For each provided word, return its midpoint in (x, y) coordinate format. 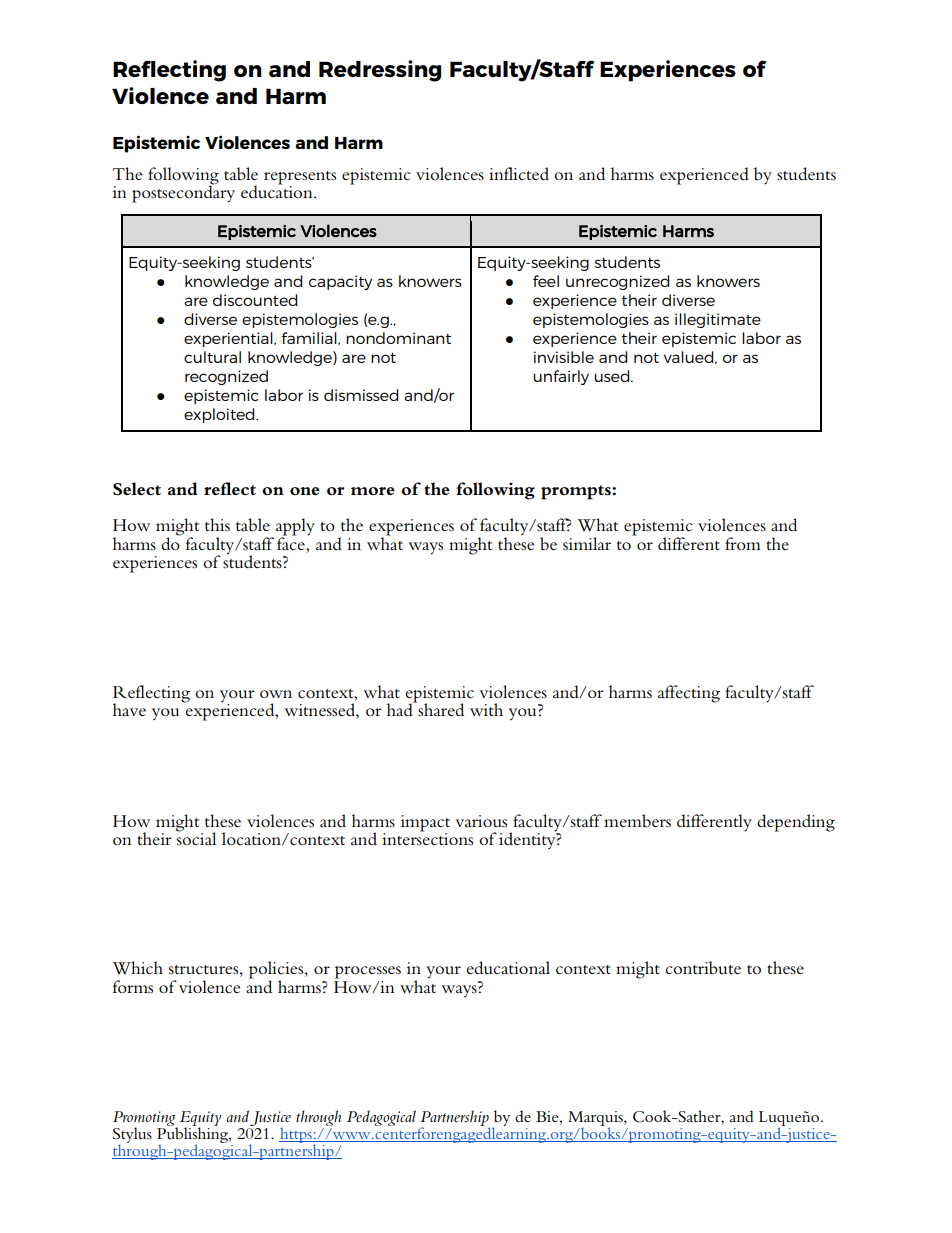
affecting (689, 694)
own (276, 694)
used (613, 376)
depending (796, 823)
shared (440, 709)
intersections (427, 838)
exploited (220, 415)
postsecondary (183, 193)
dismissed (361, 395)
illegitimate (718, 320)
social (196, 838)
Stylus (132, 1136)
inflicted (519, 173)
